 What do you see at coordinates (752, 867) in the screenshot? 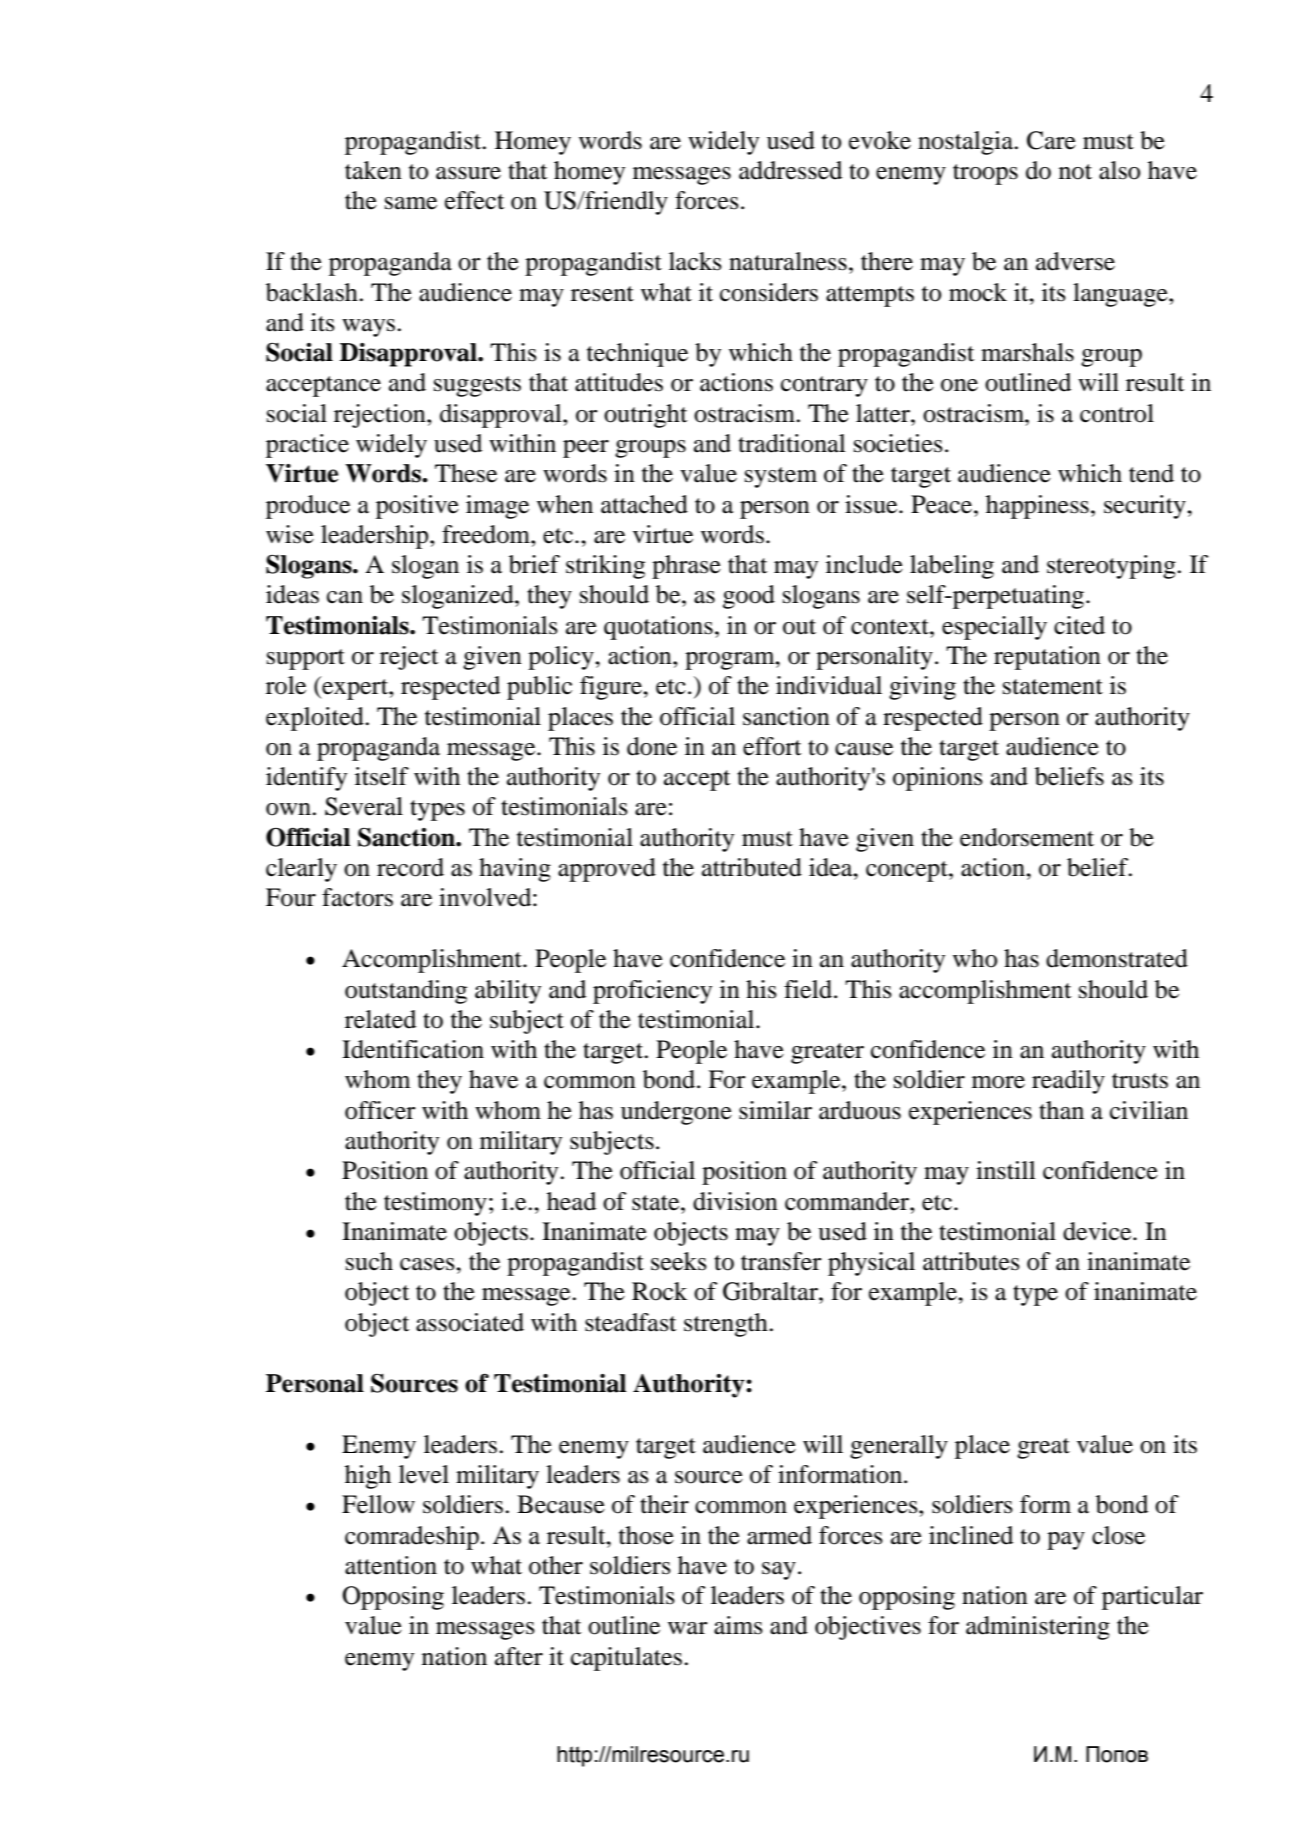
I see `attributed` at bounding box center [752, 867].
